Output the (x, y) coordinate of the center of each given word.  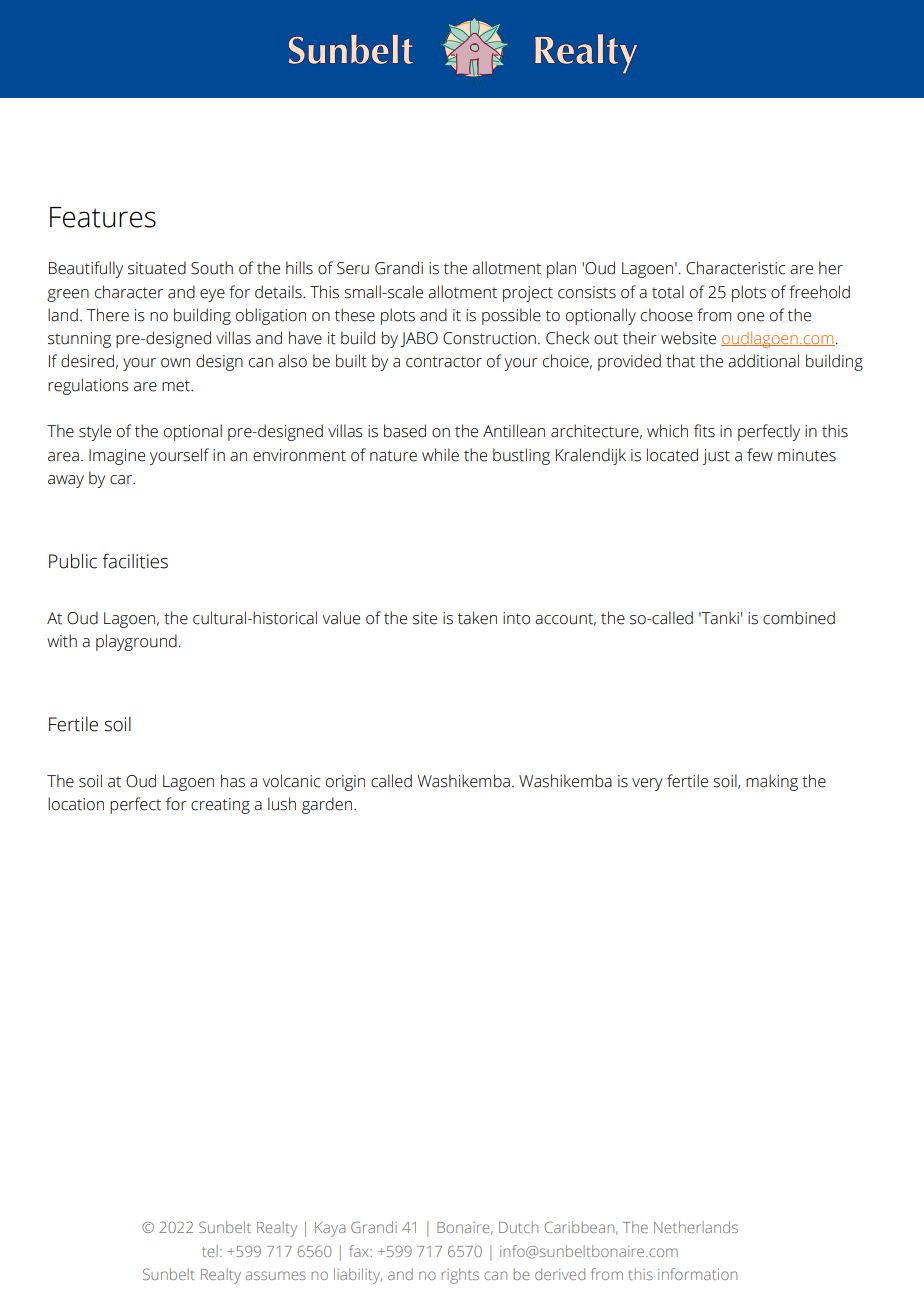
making (772, 782)
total (668, 292)
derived (560, 1274)
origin (345, 783)
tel (210, 1251)
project (528, 294)
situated (157, 268)
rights (460, 1276)
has (233, 781)
